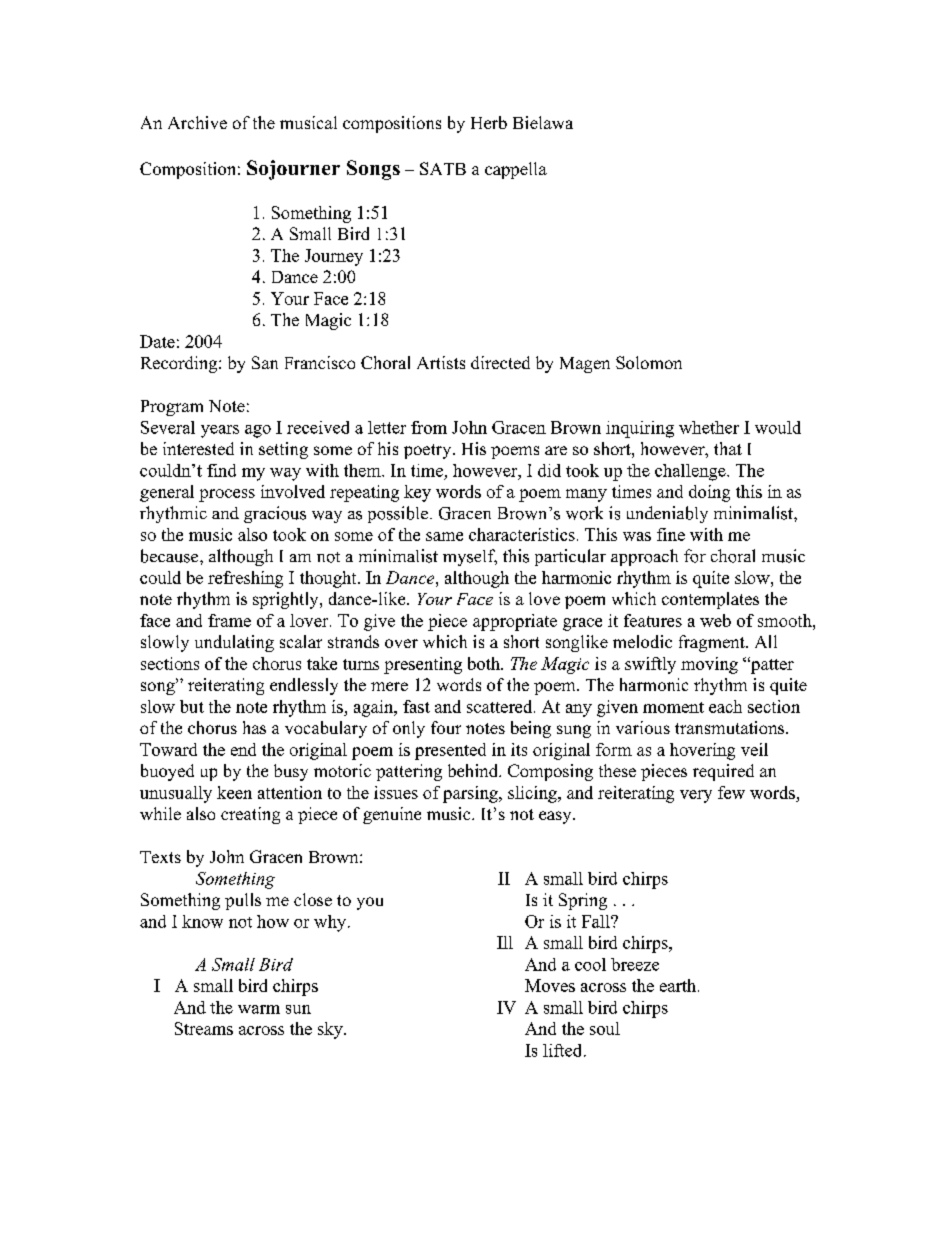 The image size is (952, 1233). What do you see at coordinates (500, 362) in the screenshot?
I see `directed` at bounding box center [500, 362].
